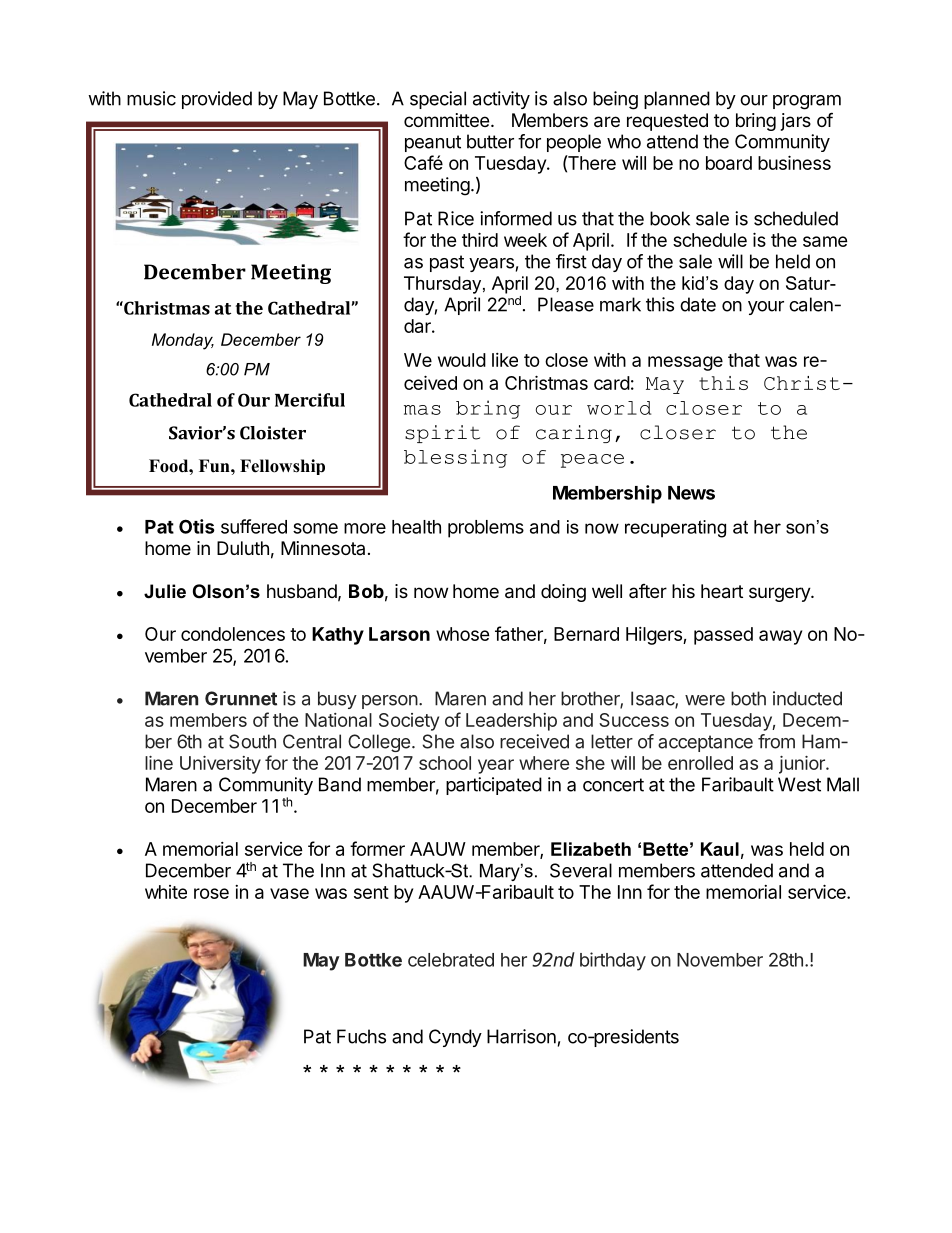 The image size is (952, 1233). What do you see at coordinates (521, 1036) in the screenshot?
I see `Harrison` at bounding box center [521, 1036].
